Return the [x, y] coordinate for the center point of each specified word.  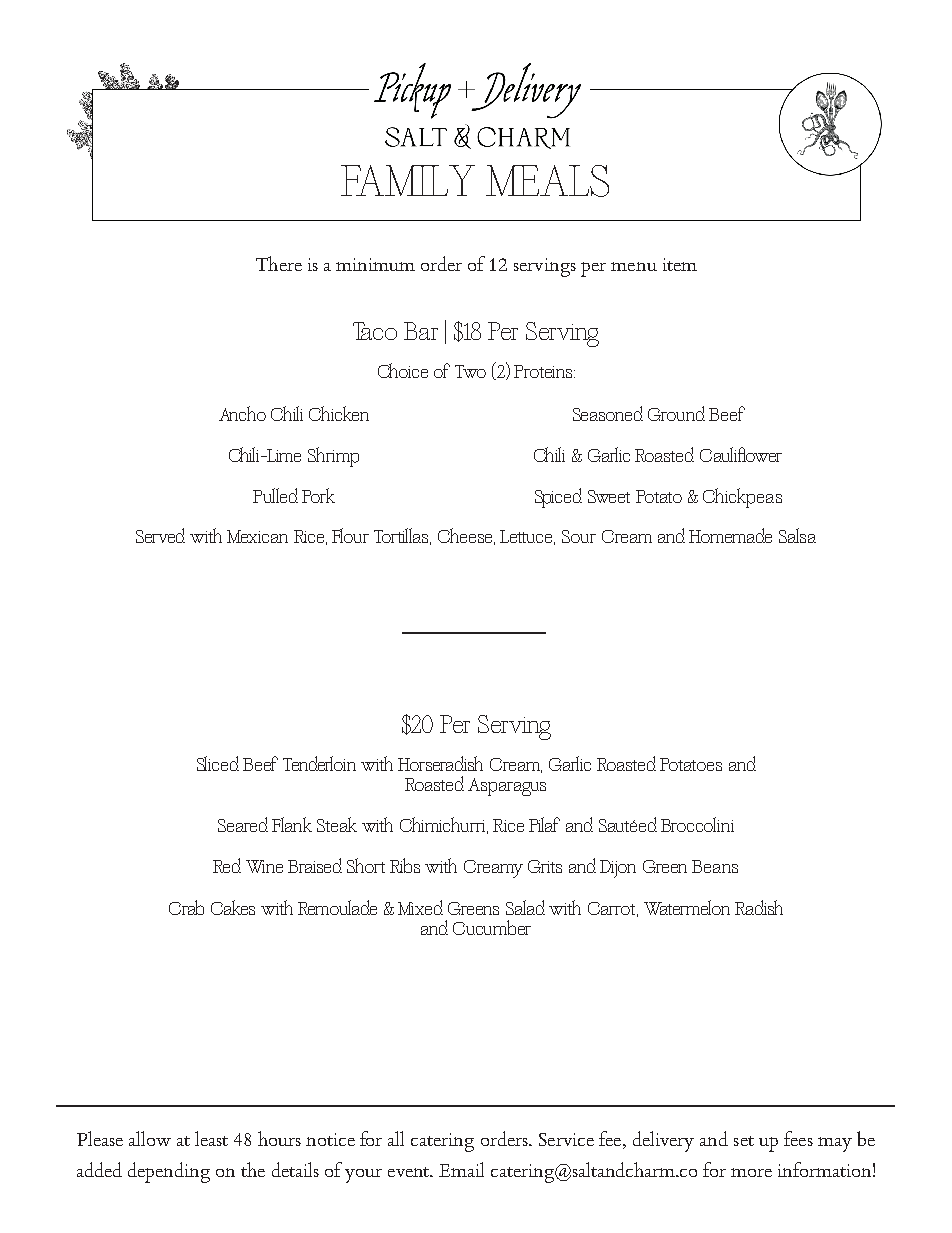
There [279, 263]
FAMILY [408, 180]
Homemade [730, 535]
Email [461, 1169]
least [211, 1138]
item [680, 264]
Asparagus [507, 787]
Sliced [218, 763]
